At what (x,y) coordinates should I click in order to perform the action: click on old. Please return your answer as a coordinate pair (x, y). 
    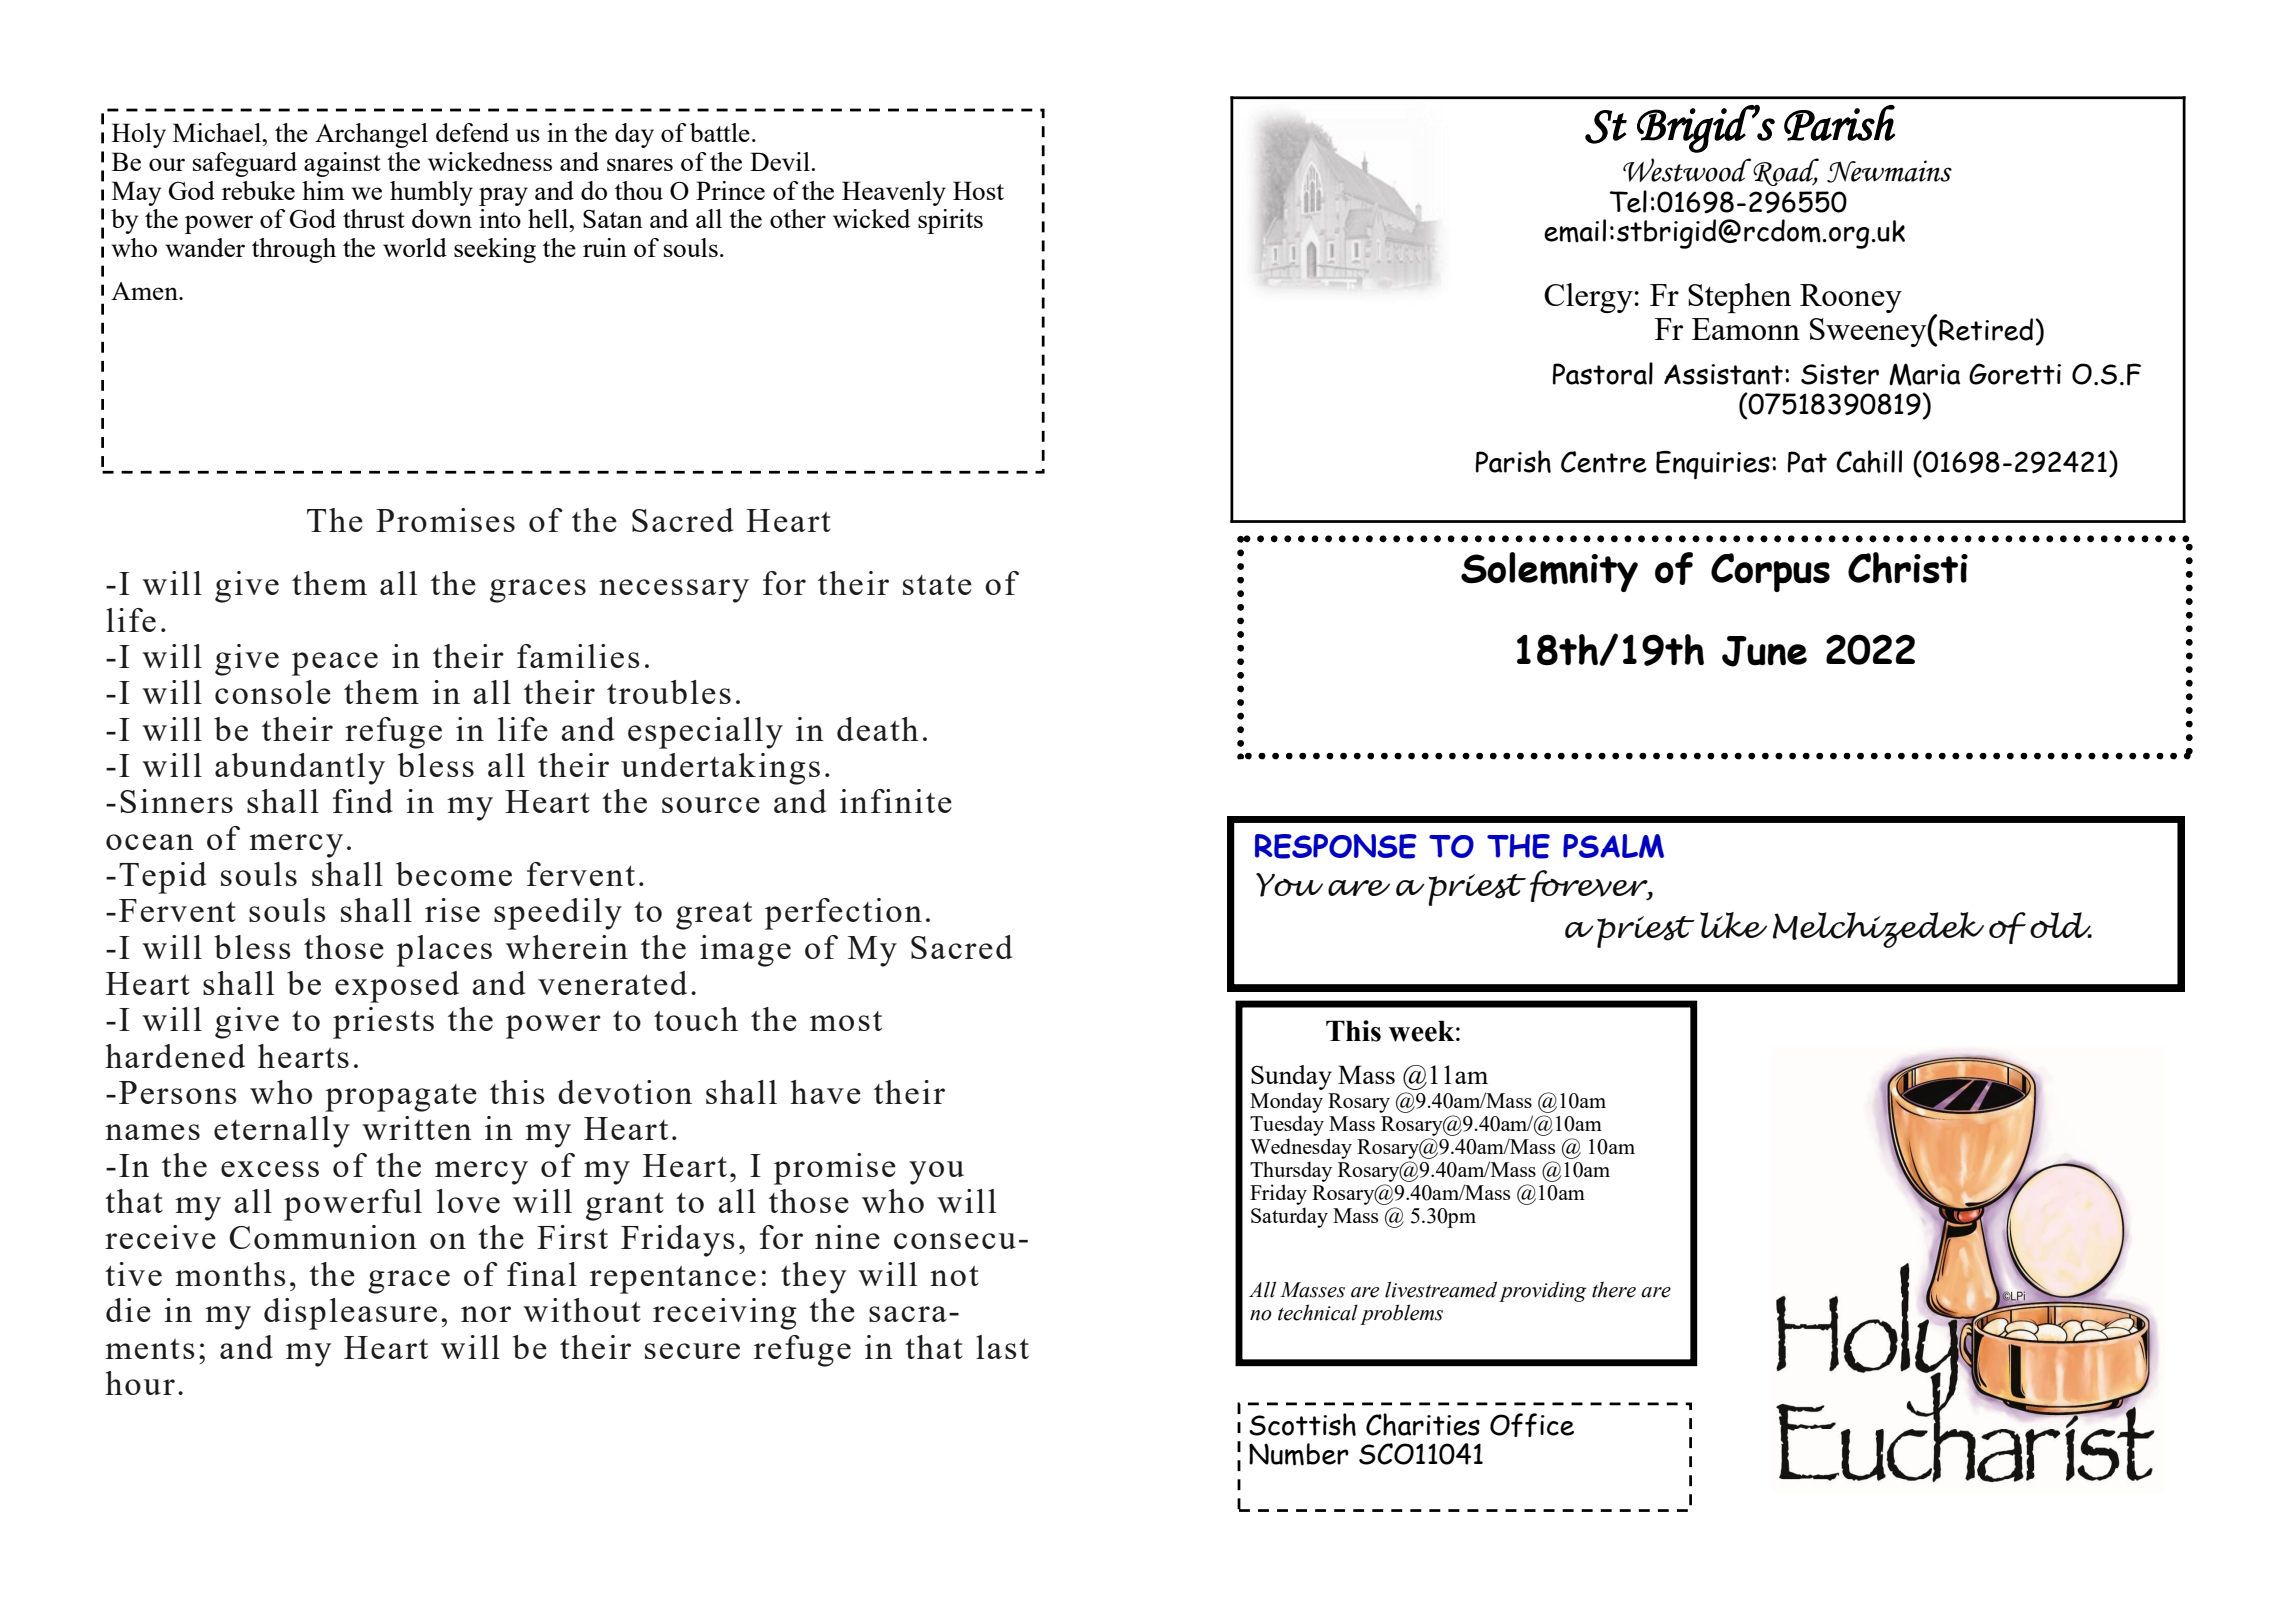
    Looking at the image, I should click on (2061, 925).
